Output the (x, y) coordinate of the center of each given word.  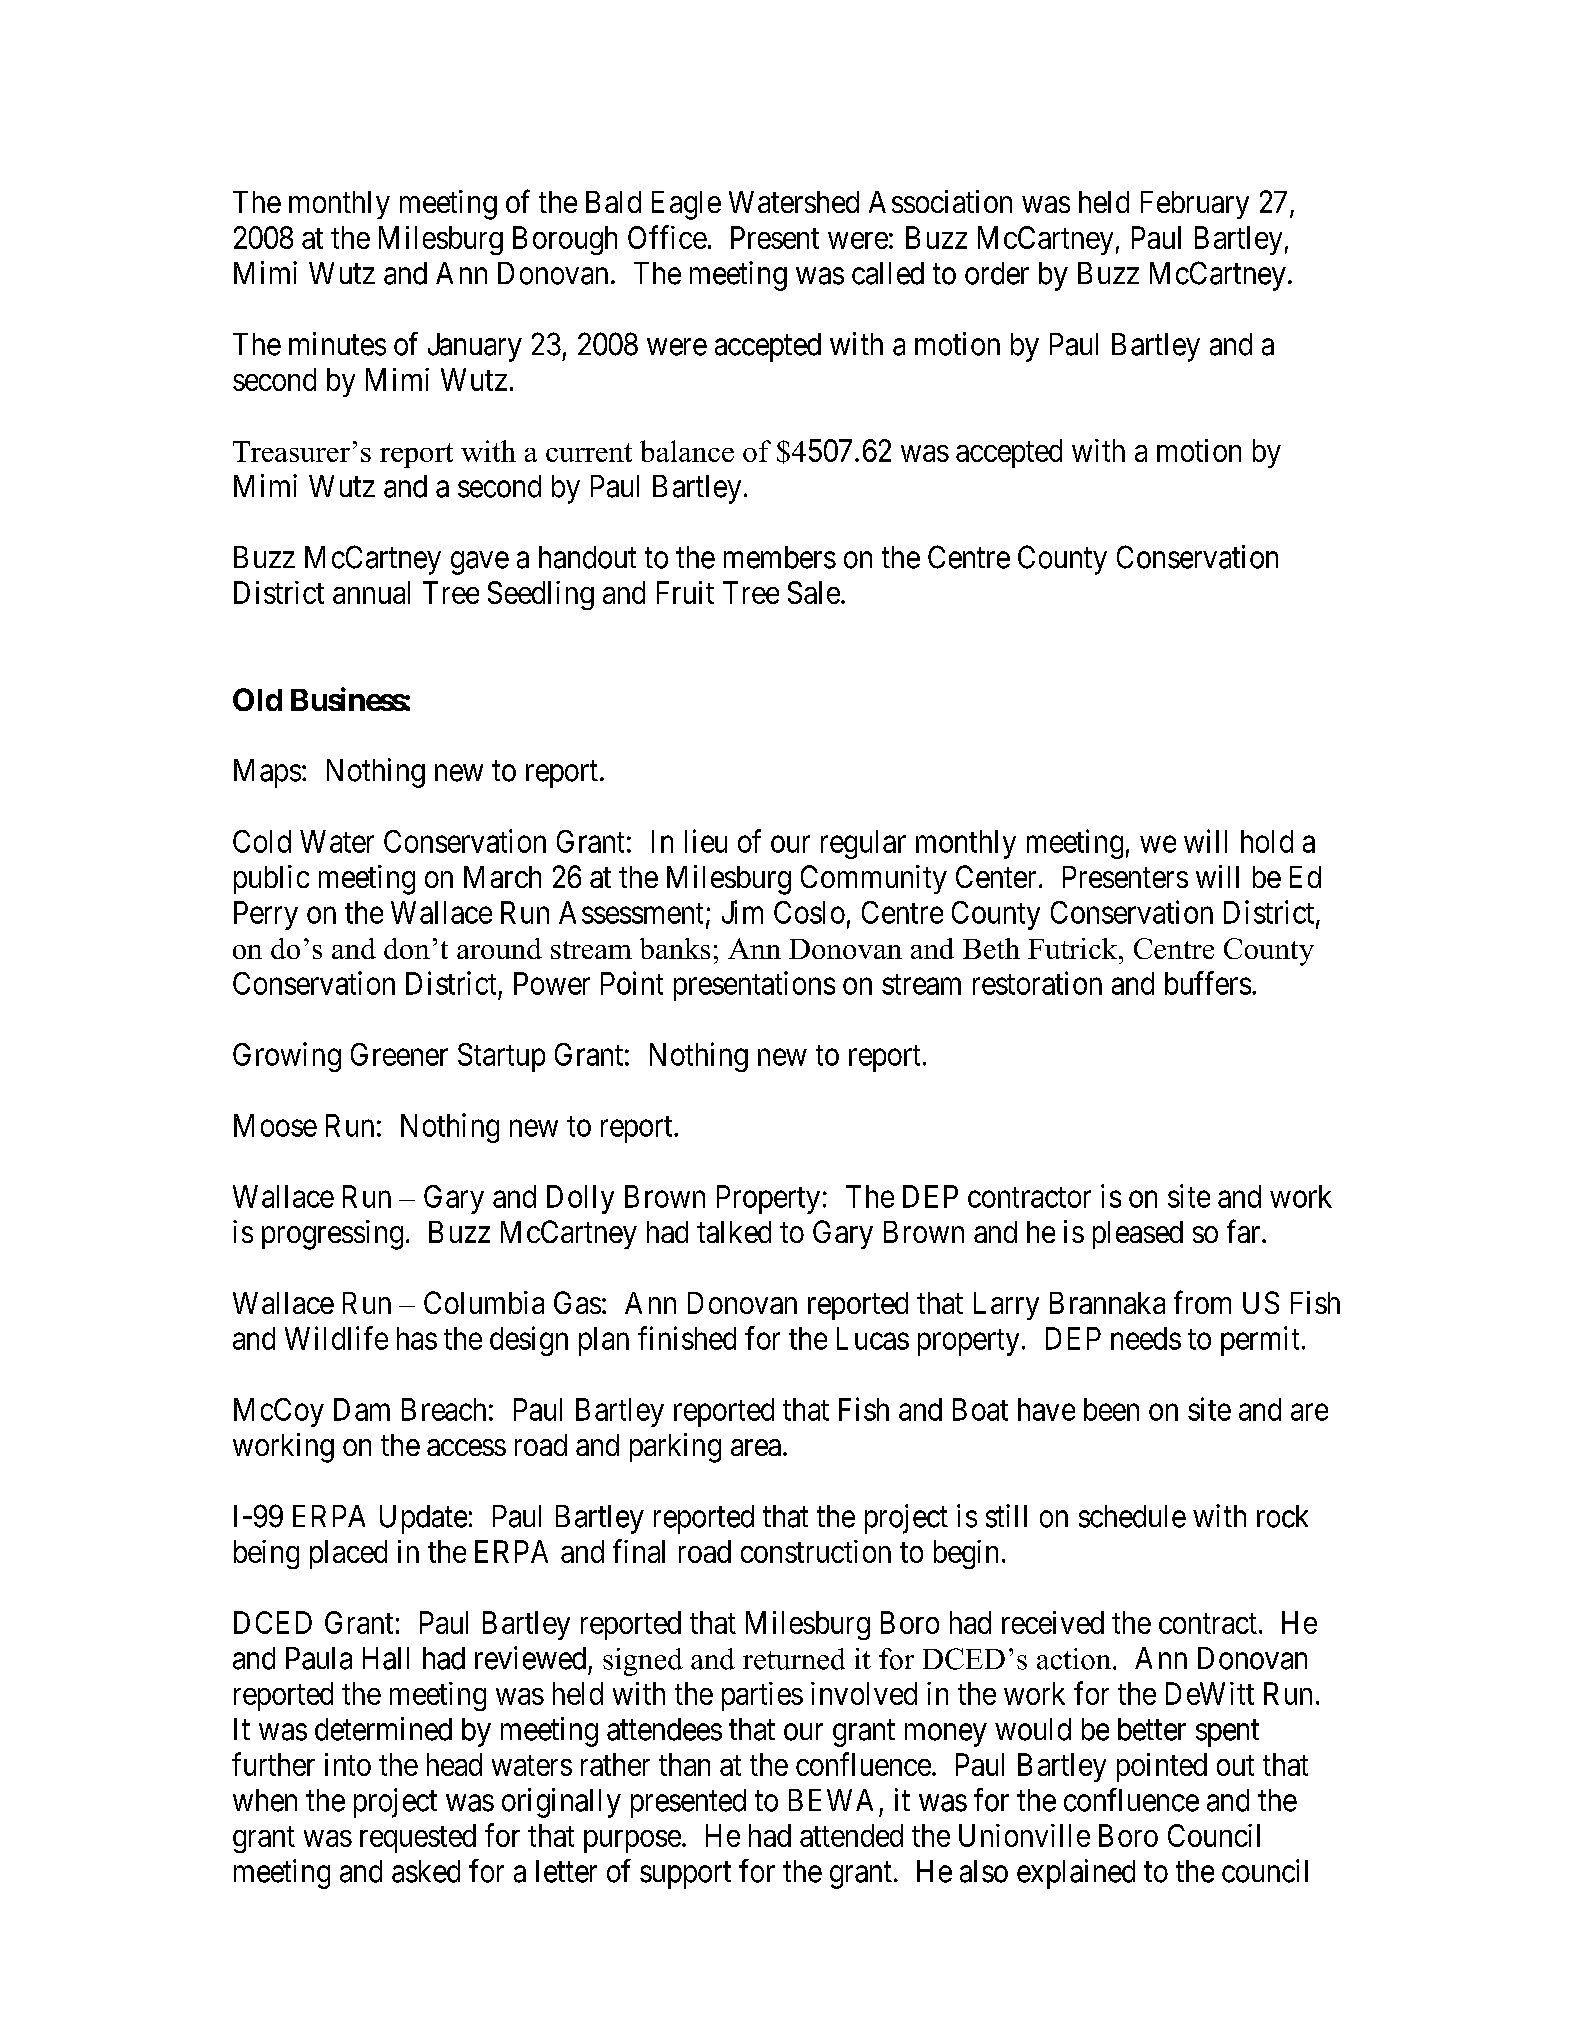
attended (851, 1835)
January (475, 347)
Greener (399, 1054)
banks (675, 948)
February (1195, 205)
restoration (1037, 983)
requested (418, 1838)
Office (667, 237)
